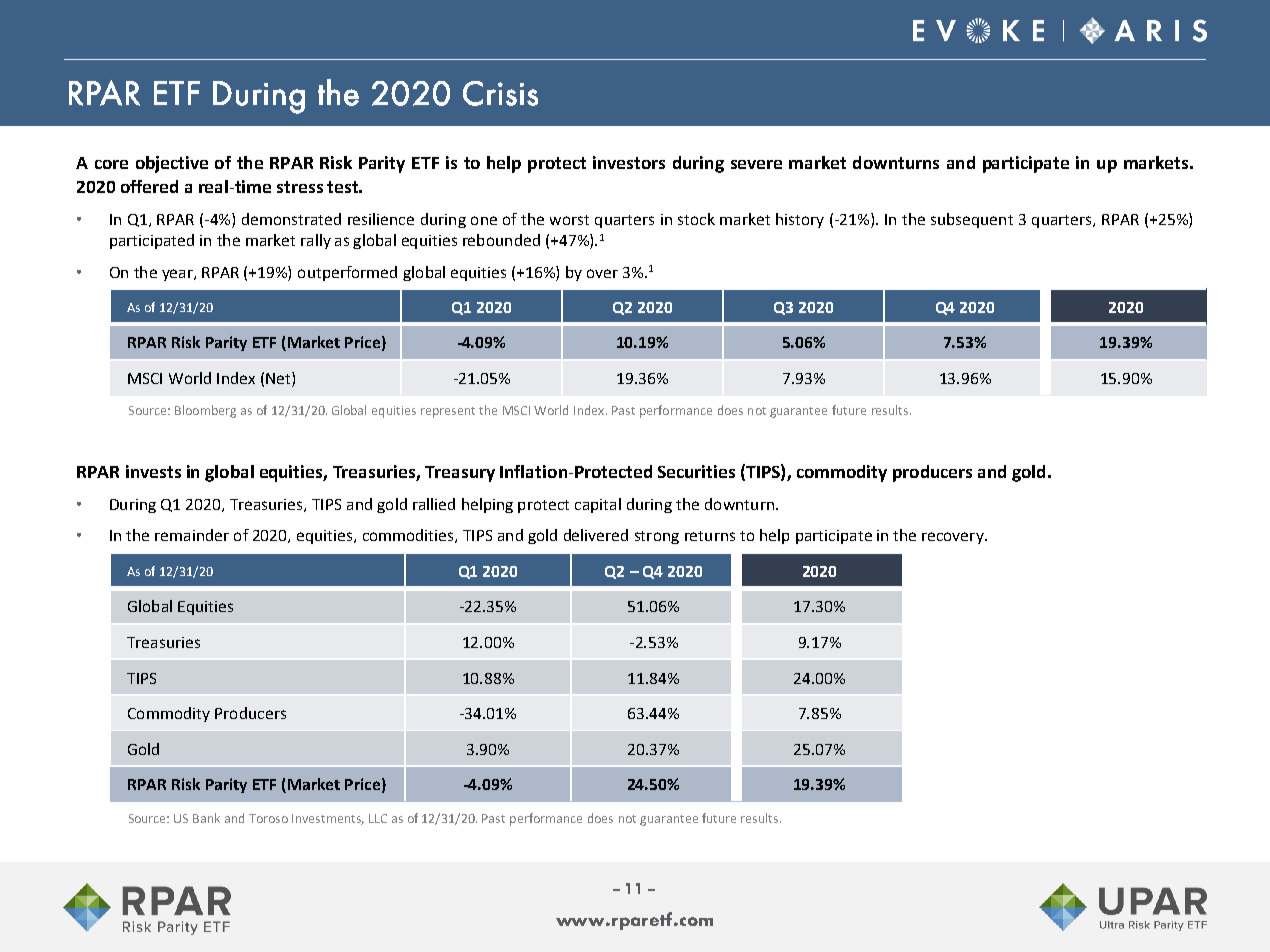  What do you see at coordinates (500, 93) in the page?
I see `Crisis` at bounding box center [500, 93].
